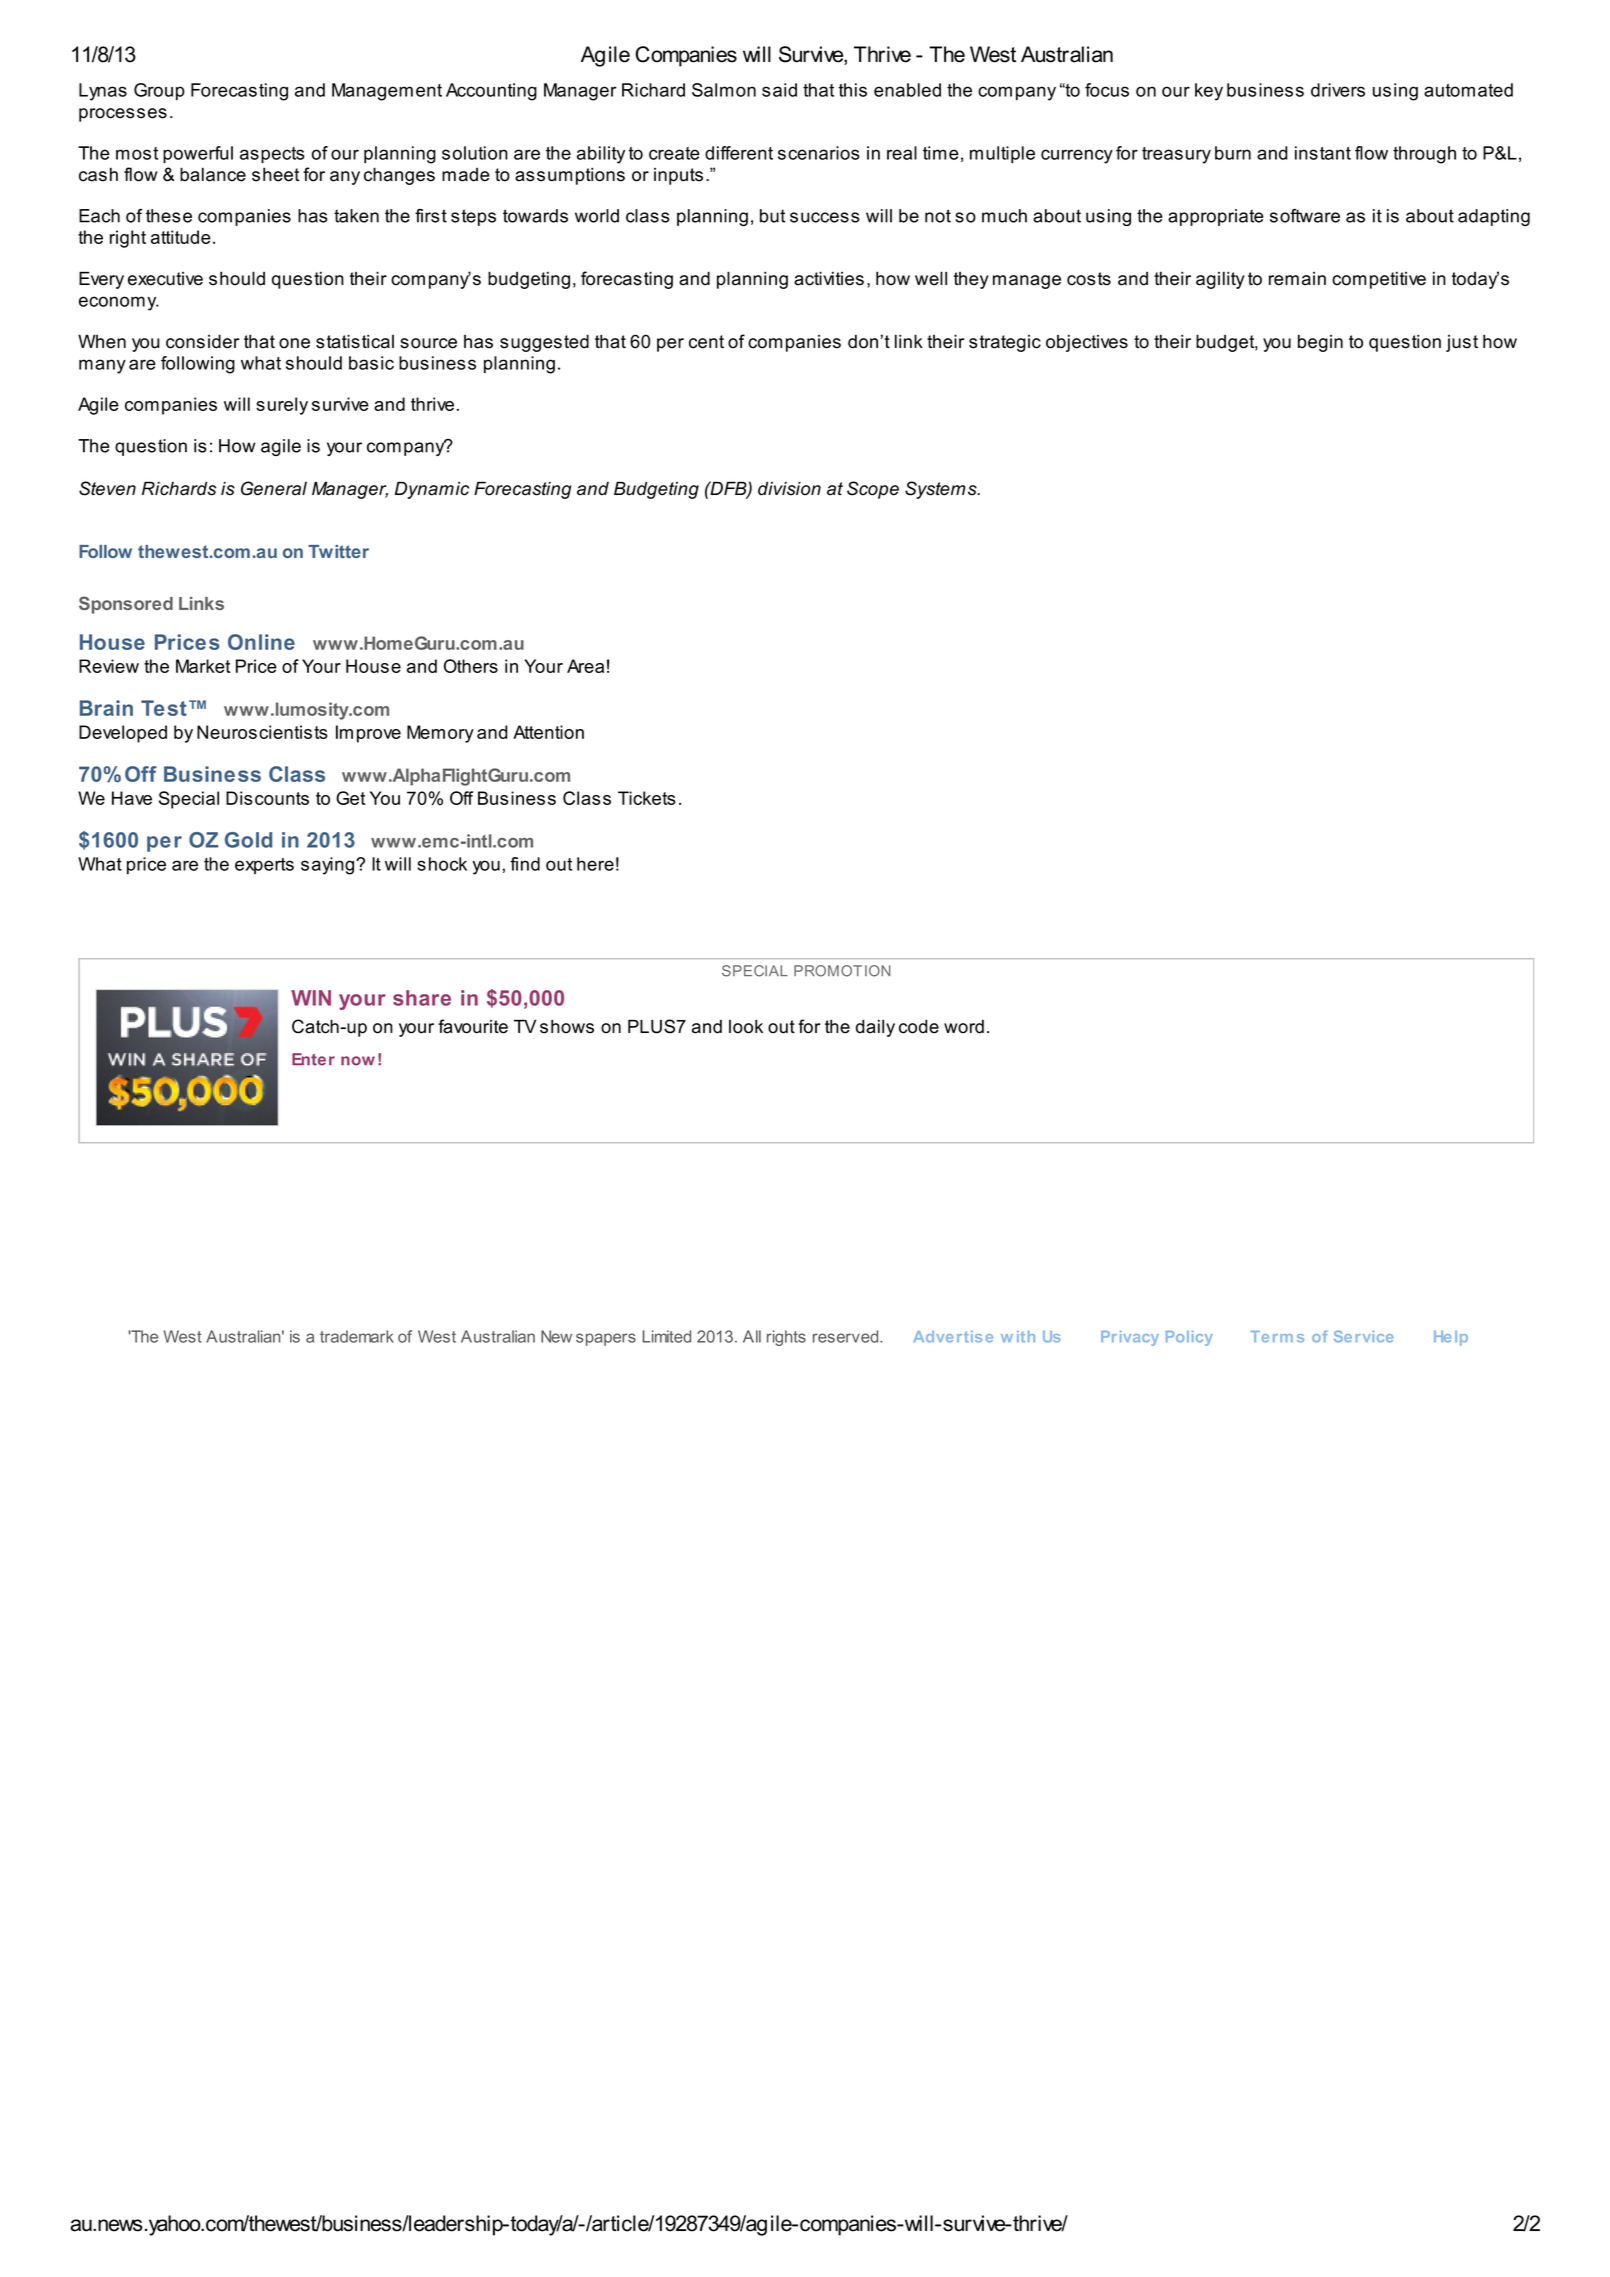 Image resolution: width=1610 pixels, height=2277 pixels. I want to click on Systems, so click(942, 490).
